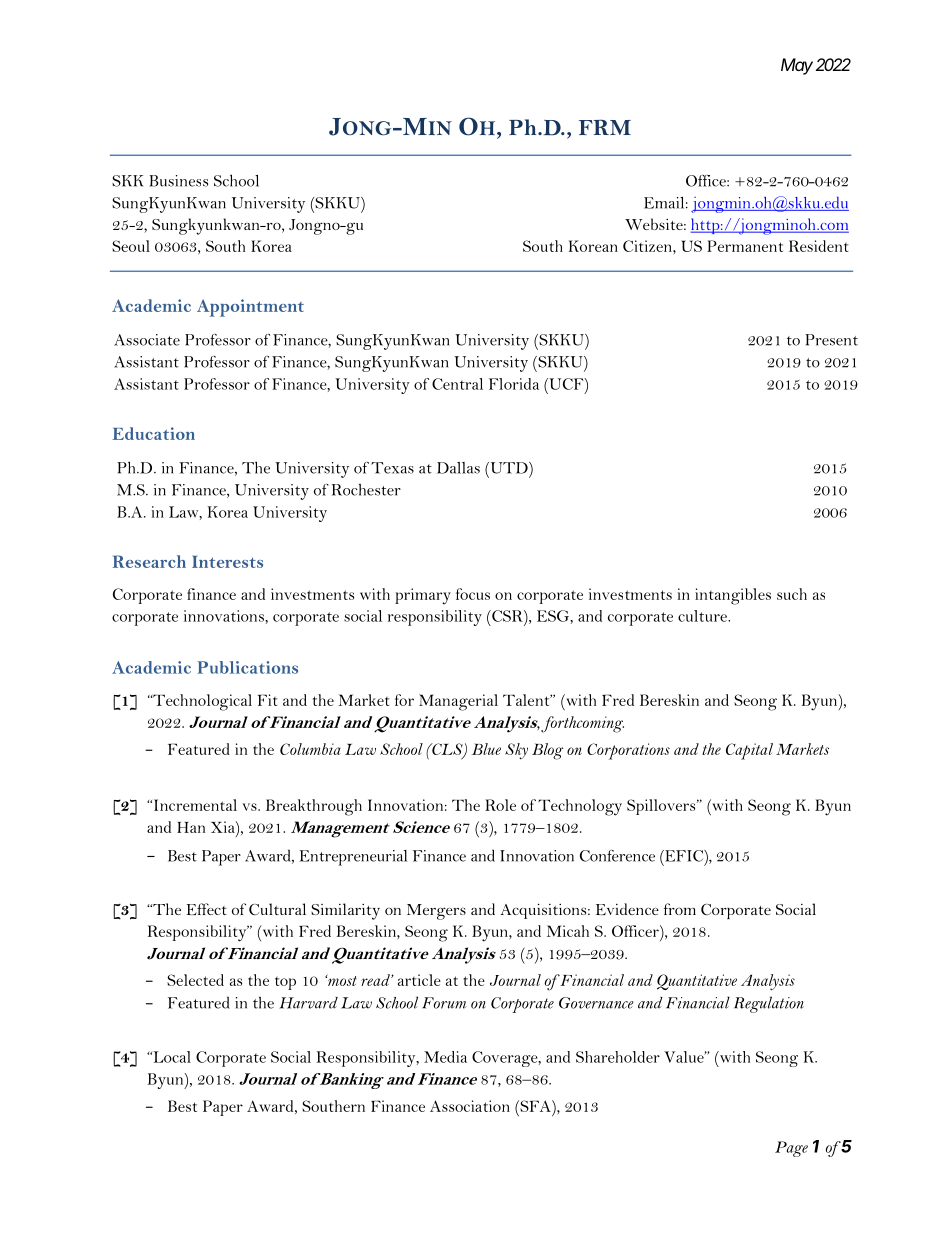  What do you see at coordinates (470, 1106) in the image?
I see `Association` at bounding box center [470, 1106].
